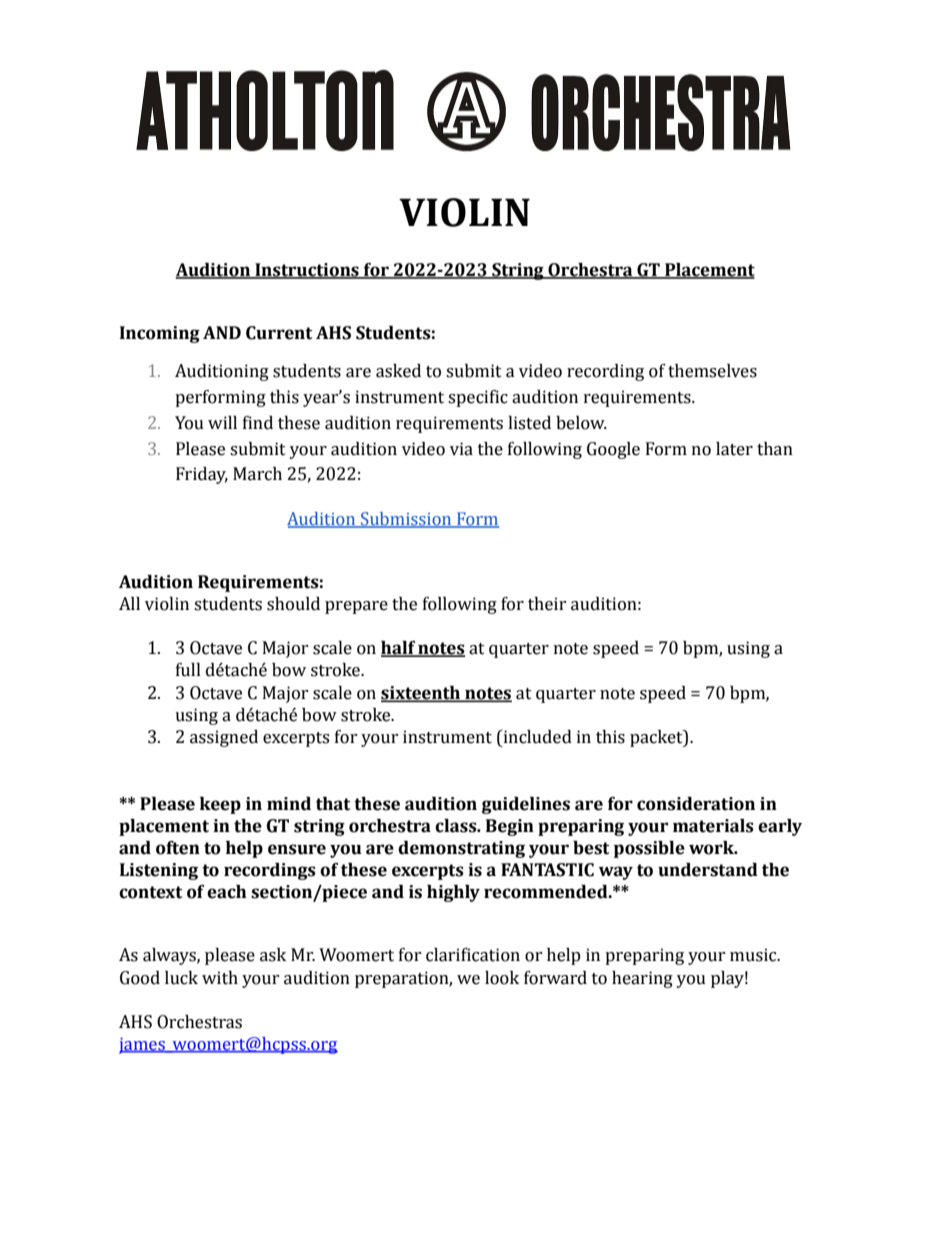 This screenshot has width=952, height=1233. Describe the element at coordinates (473, 955) in the screenshot. I see `clarification` at that location.
